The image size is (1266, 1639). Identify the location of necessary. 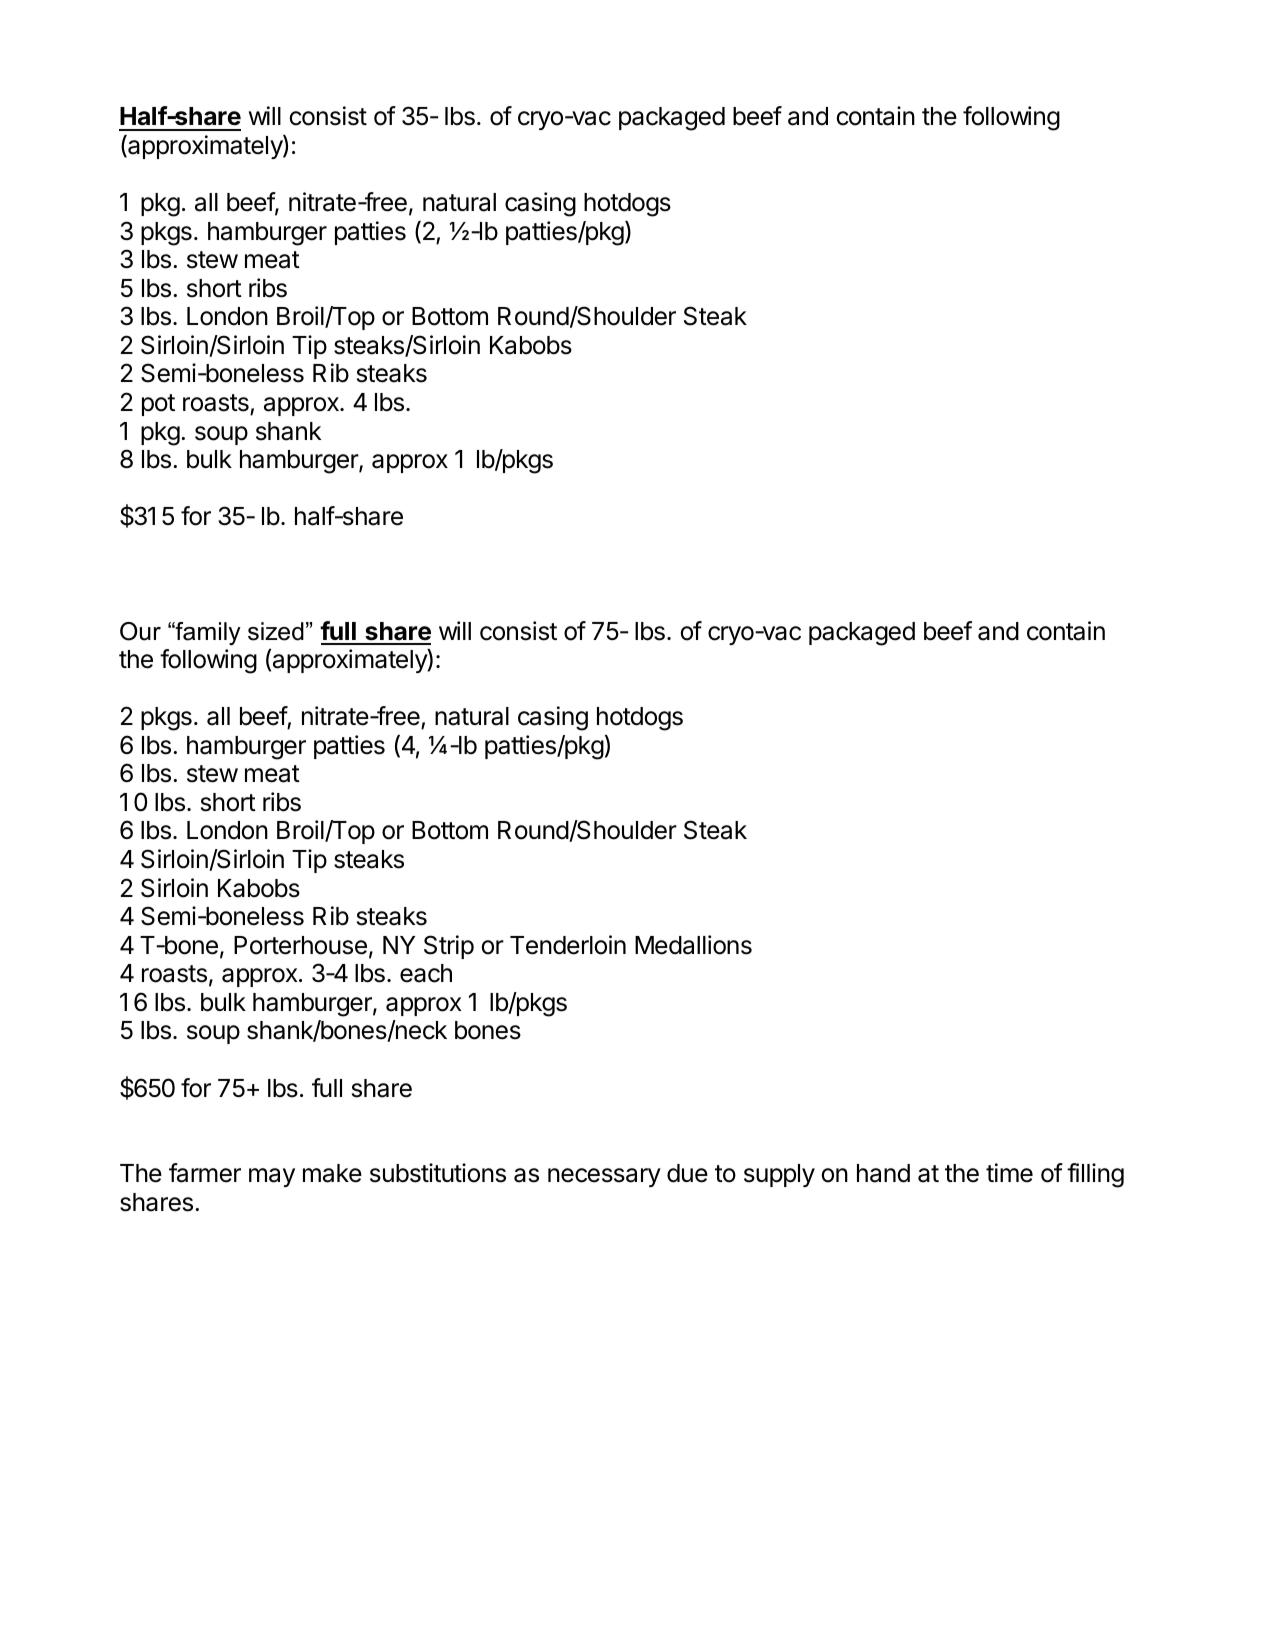
(604, 1177).
